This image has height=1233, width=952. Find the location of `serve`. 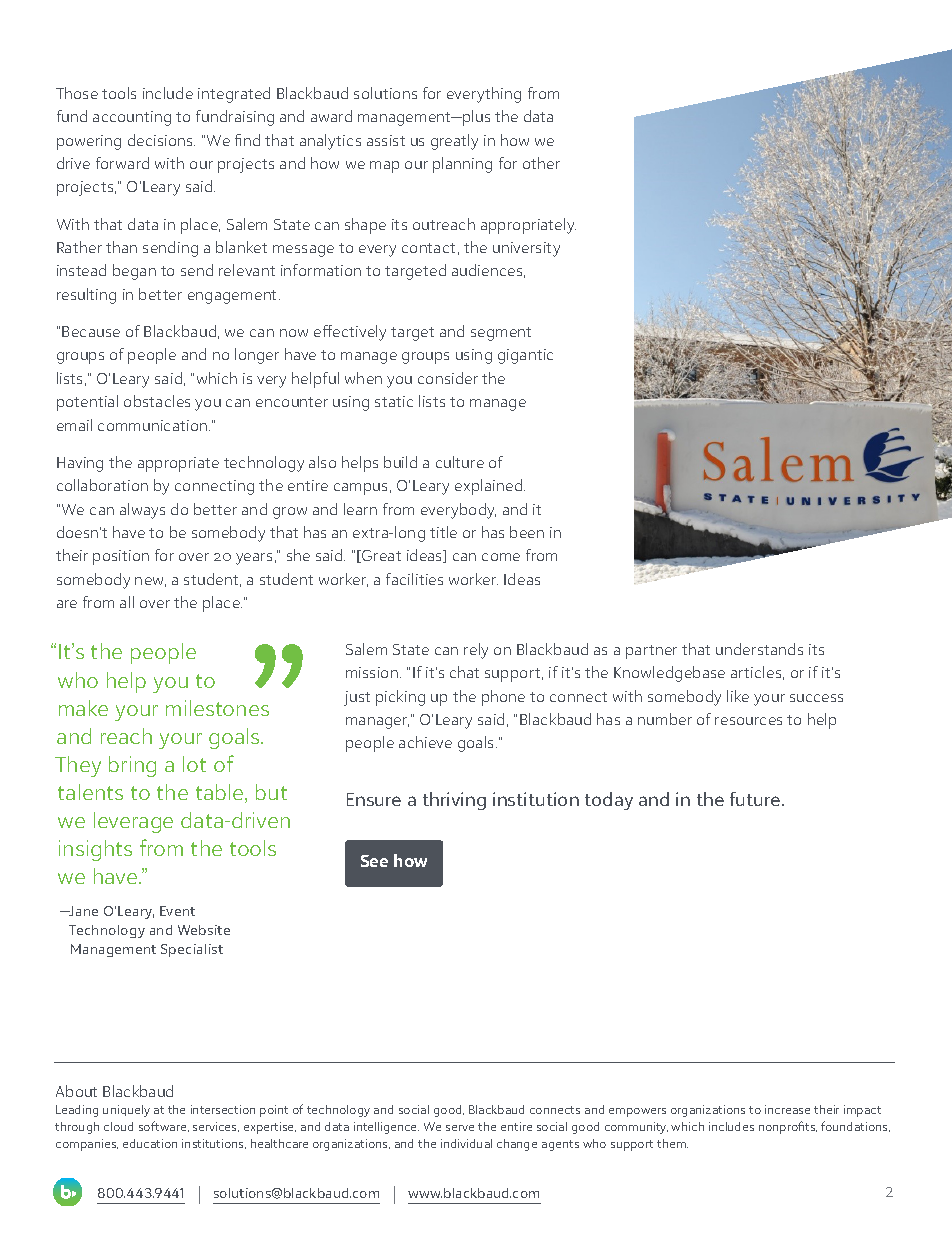

serve is located at coordinates (460, 1128).
